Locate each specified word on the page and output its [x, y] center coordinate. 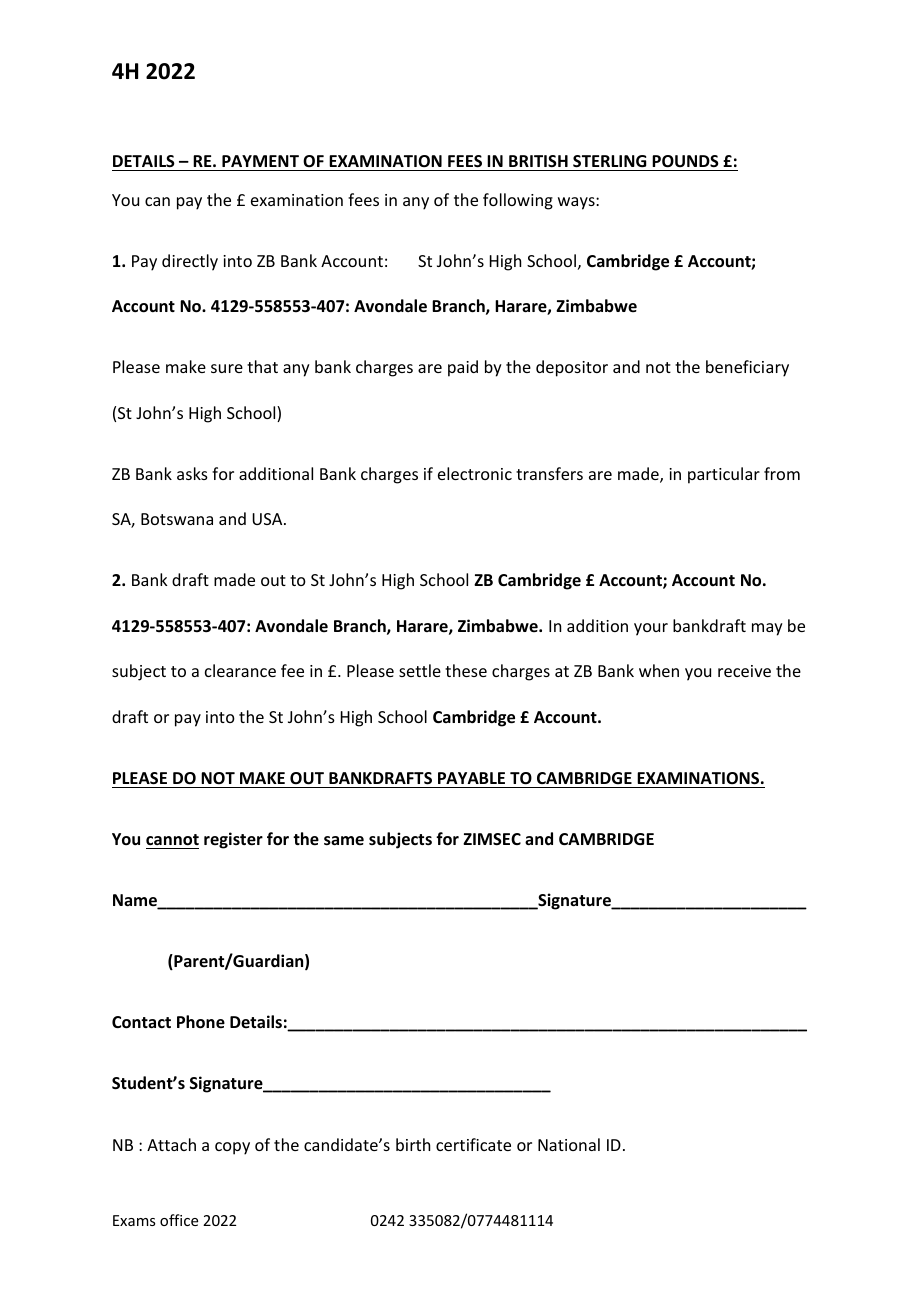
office [179, 1220]
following [518, 201]
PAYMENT [260, 161]
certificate [473, 1144]
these [466, 670]
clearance [240, 670]
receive [744, 671]
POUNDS [685, 161]
